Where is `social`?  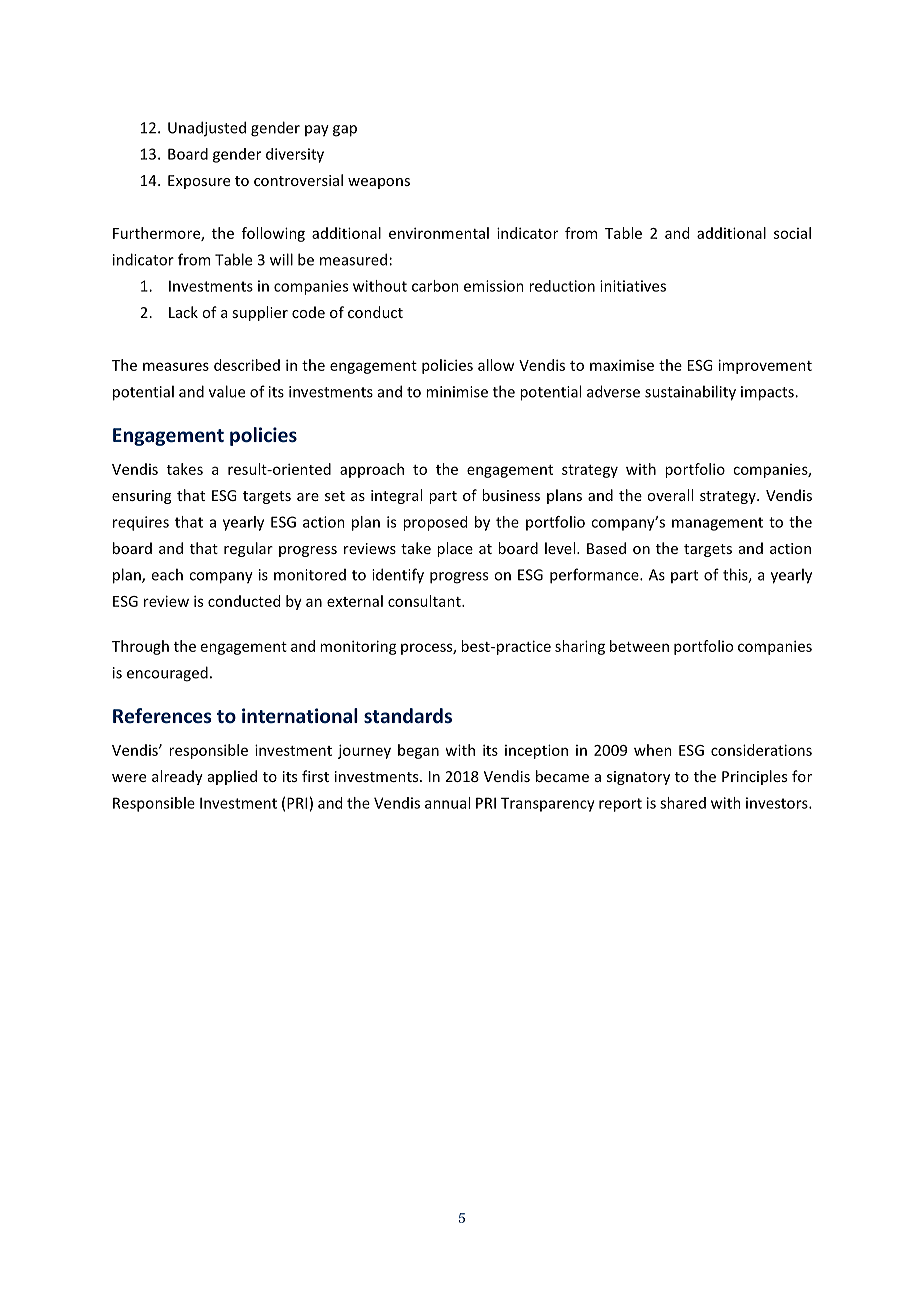 social is located at coordinates (792, 233).
